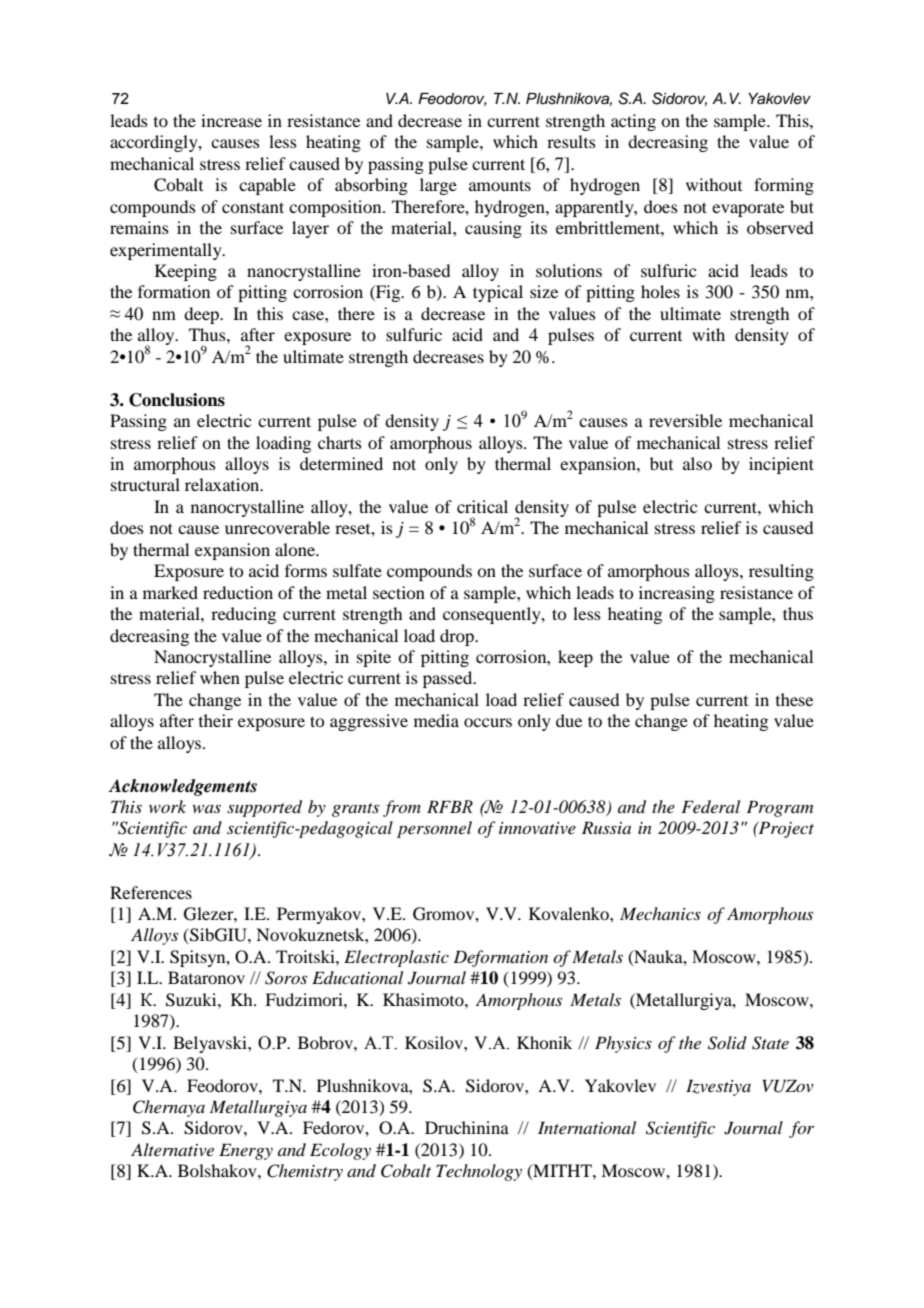  I want to click on Energy, so click(246, 1151).
